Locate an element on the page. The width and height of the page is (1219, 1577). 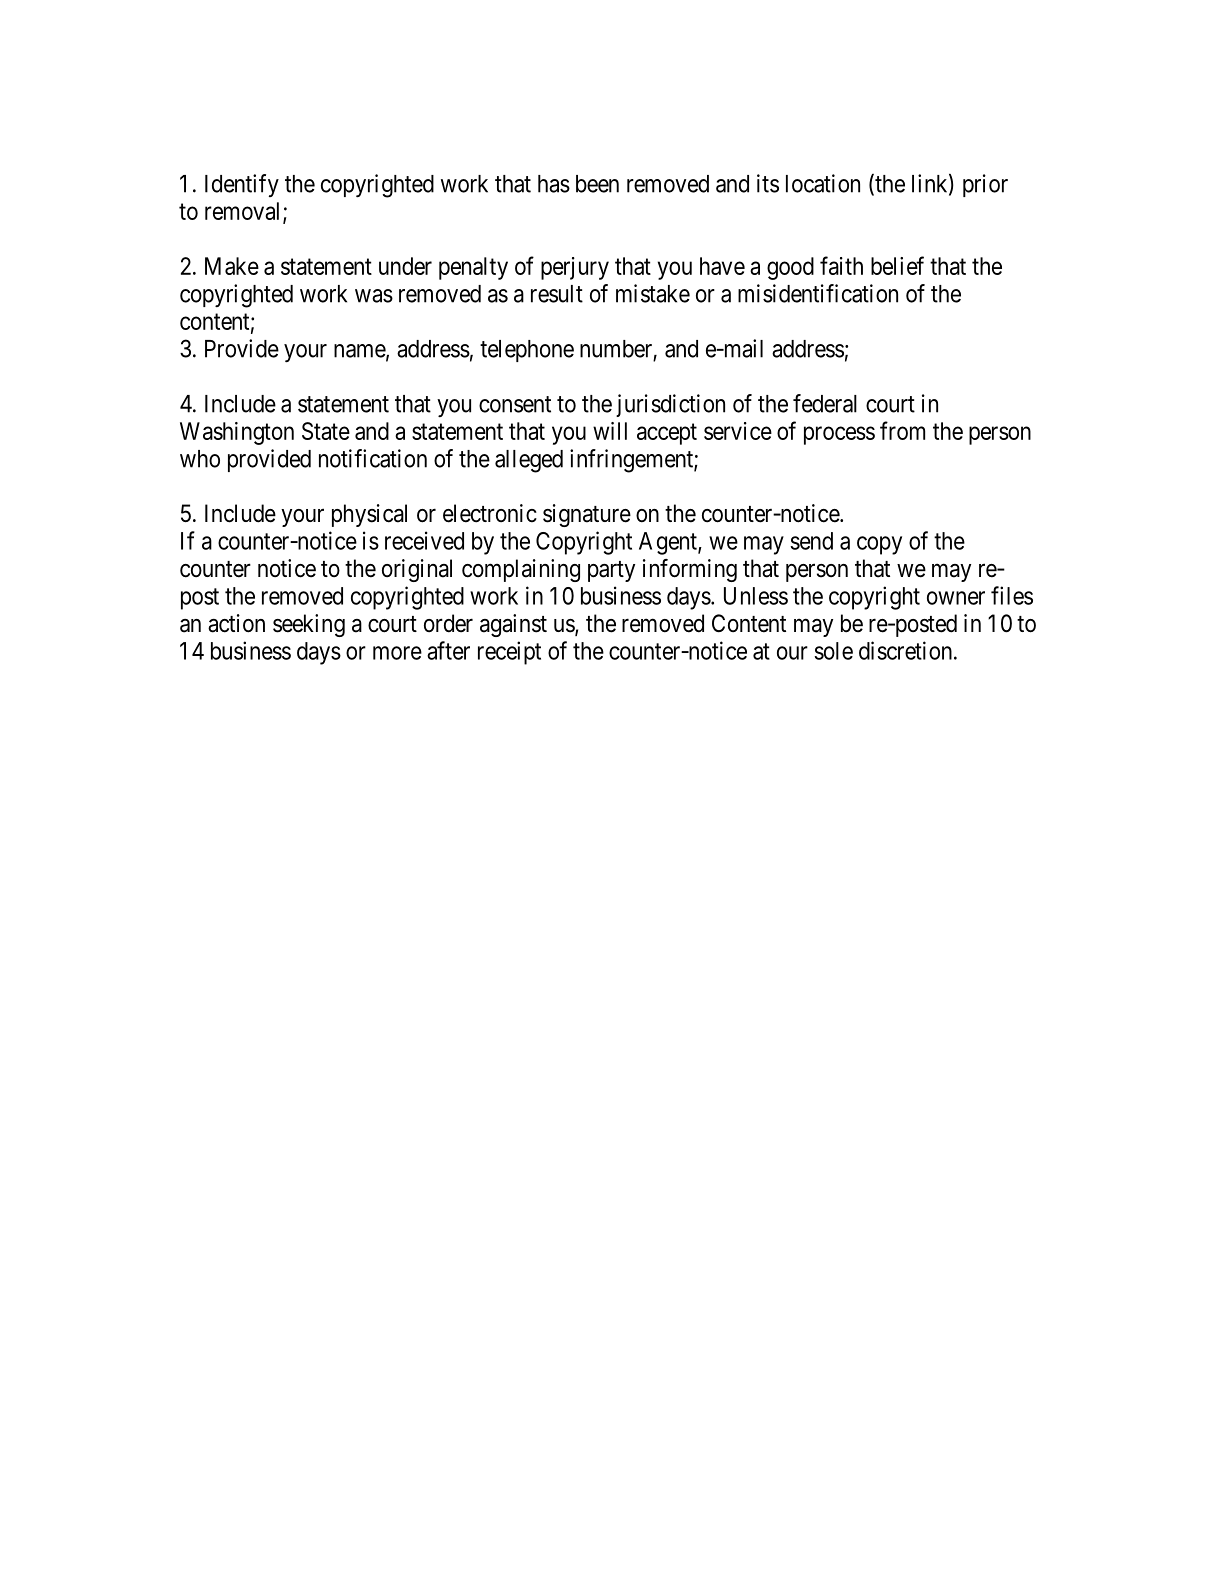
physical is located at coordinates (369, 515).
